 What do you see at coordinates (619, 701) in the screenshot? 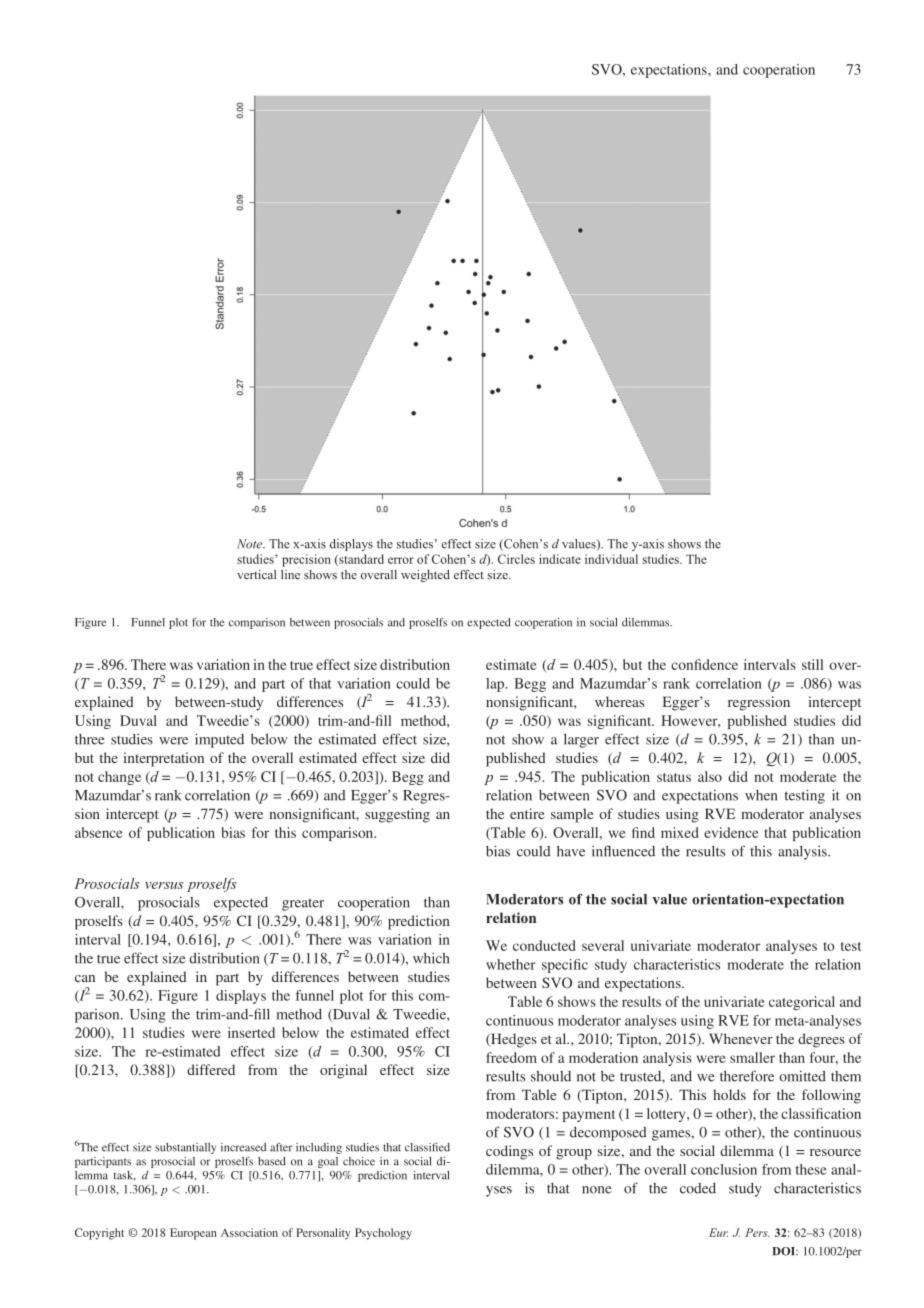
I see `whereas` at bounding box center [619, 701].
